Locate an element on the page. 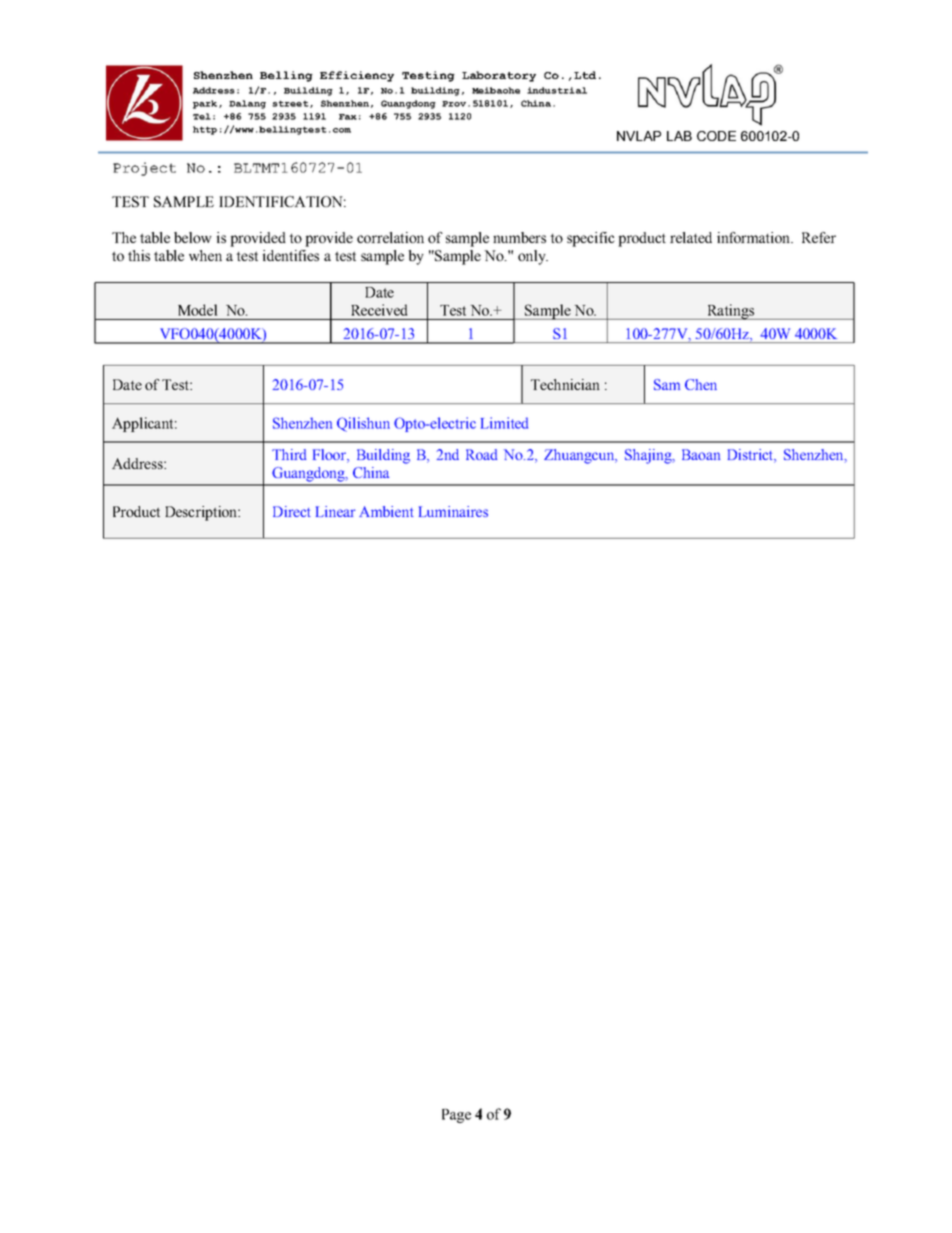  Direct is located at coordinates (292, 511).
